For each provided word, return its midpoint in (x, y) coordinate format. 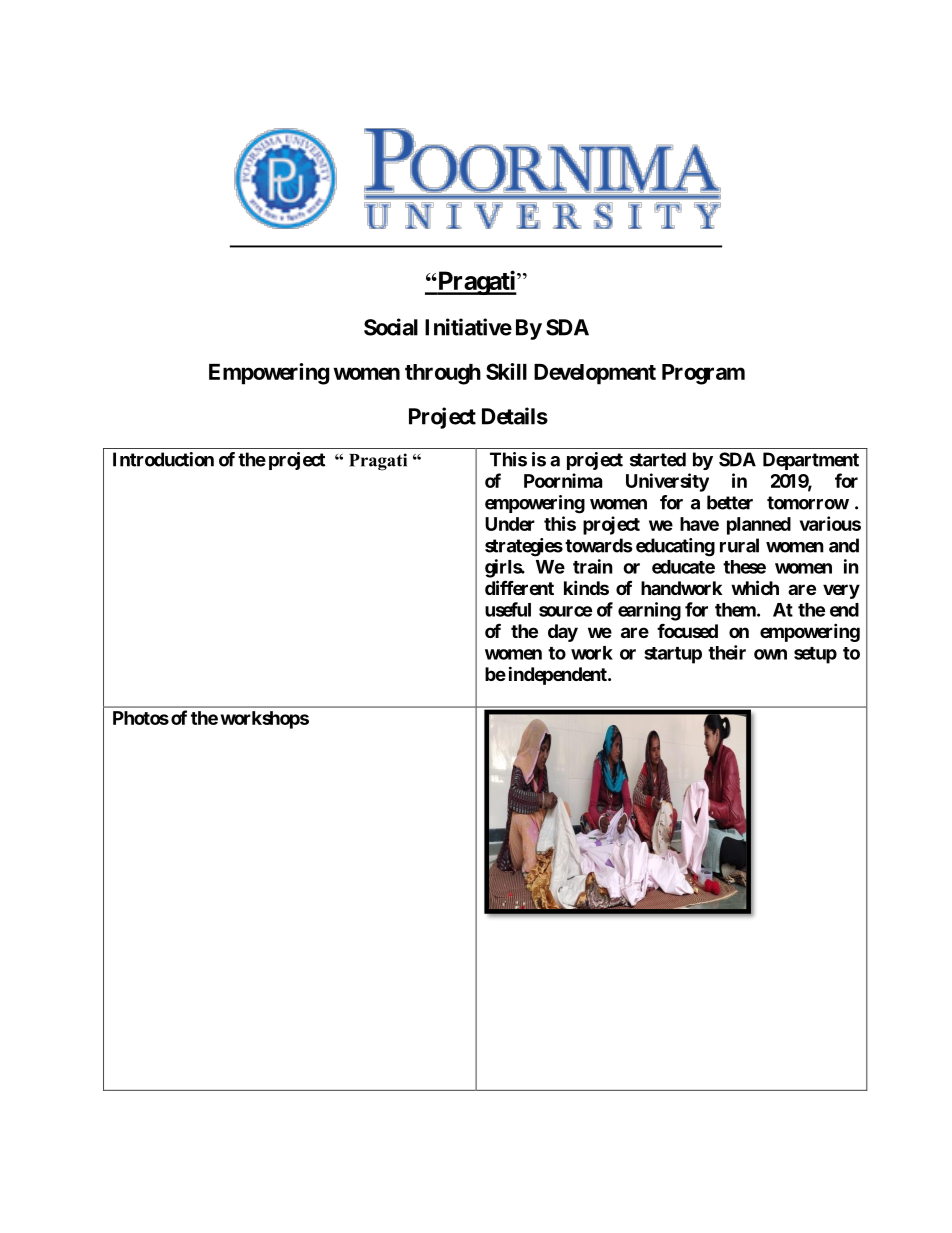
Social (391, 327)
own (770, 654)
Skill (506, 371)
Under (510, 524)
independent (559, 675)
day (563, 633)
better (730, 502)
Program (703, 374)
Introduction (163, 459)
